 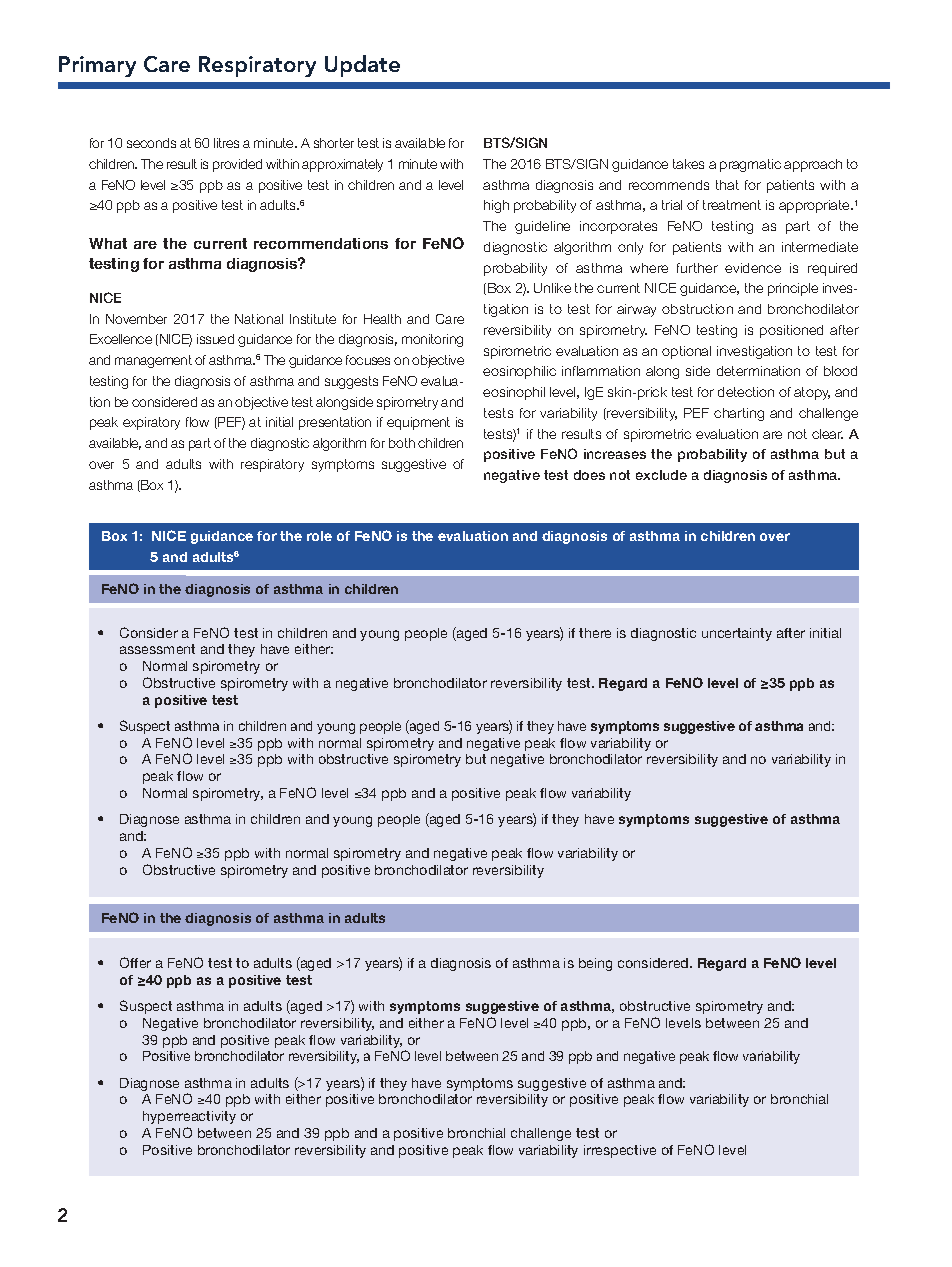 What do you see at coordinates (595, 964) in the image?
I see `being` at bounding box center [595, 964].
